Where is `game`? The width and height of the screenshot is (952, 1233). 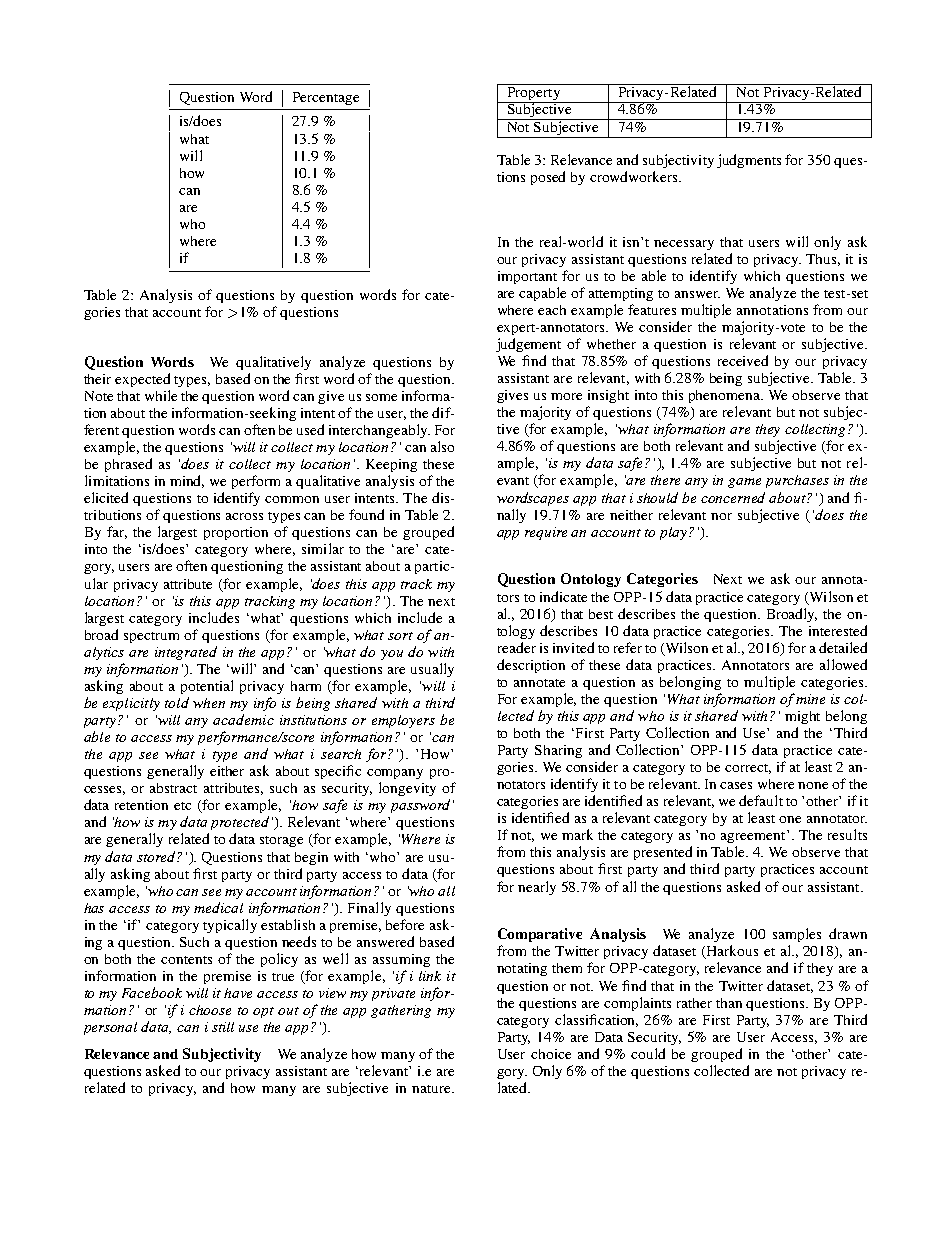 game is located at coordinates (744, 483).
